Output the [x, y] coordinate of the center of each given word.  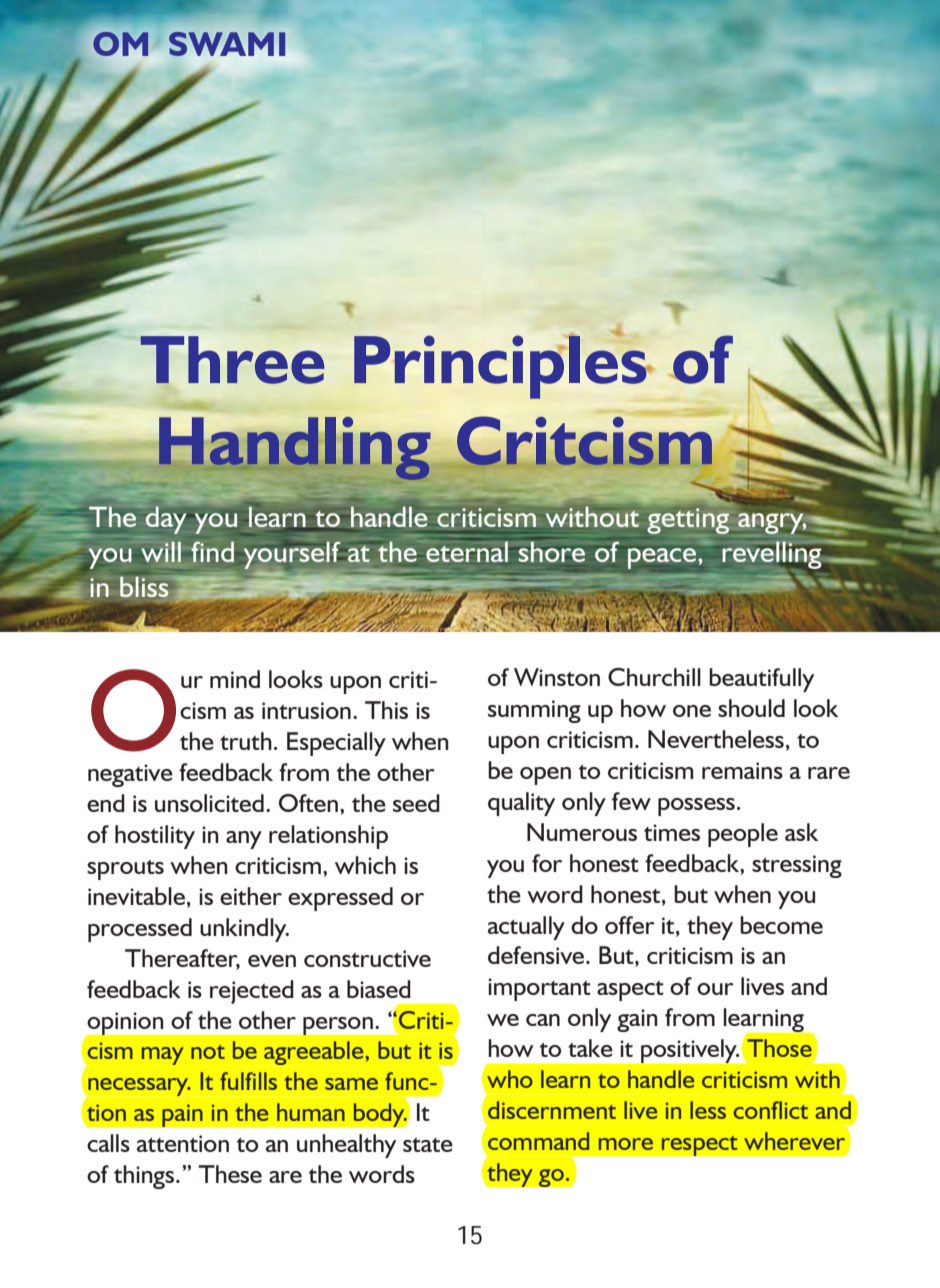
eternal [467, 551]
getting [688, 521]
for [547, 863]
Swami [227, 44]
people [743, 835]
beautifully [761, 680]
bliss [144, 586]
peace [663, 558]
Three [232, 360]
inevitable [136, 896]
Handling [293, 448]
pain [182, 1115]
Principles [501, 366]
